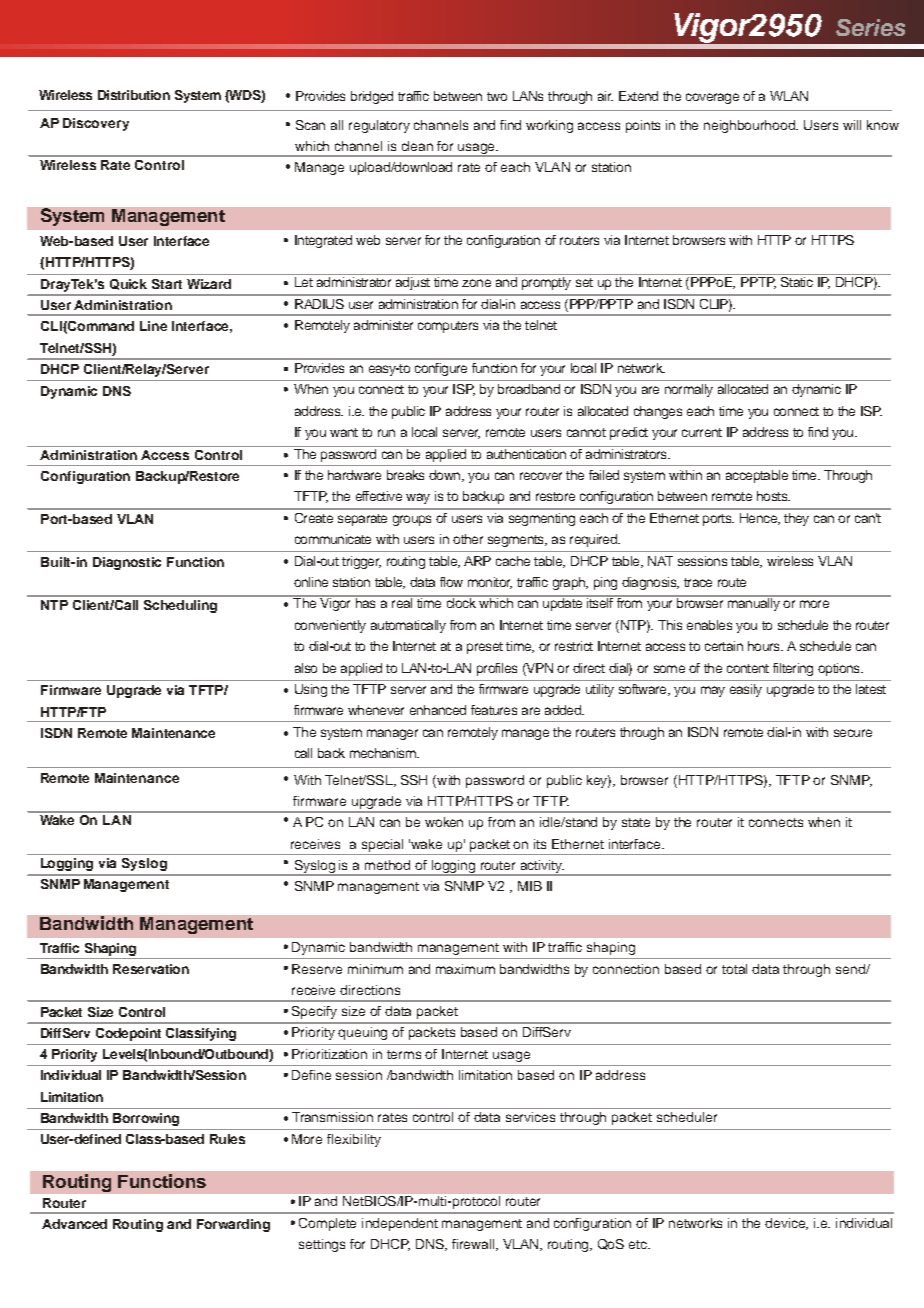 Image resolution: width=924 pixels, height=1308 pixels. I want to click on working, so click(549, 126).
